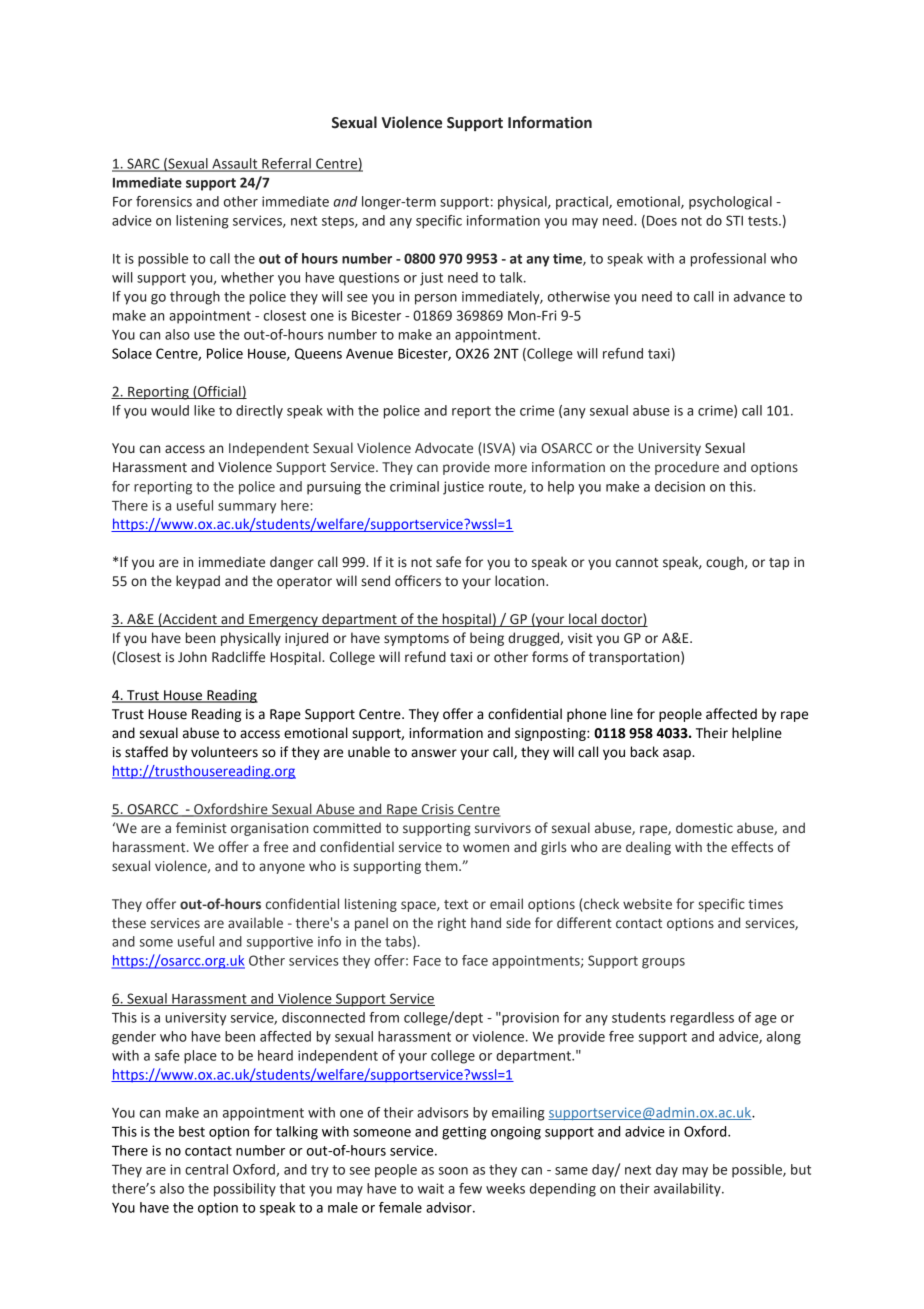 The height and width of the screenshot is (1309, 924). I want to click on forensics, so click(164, 201).
